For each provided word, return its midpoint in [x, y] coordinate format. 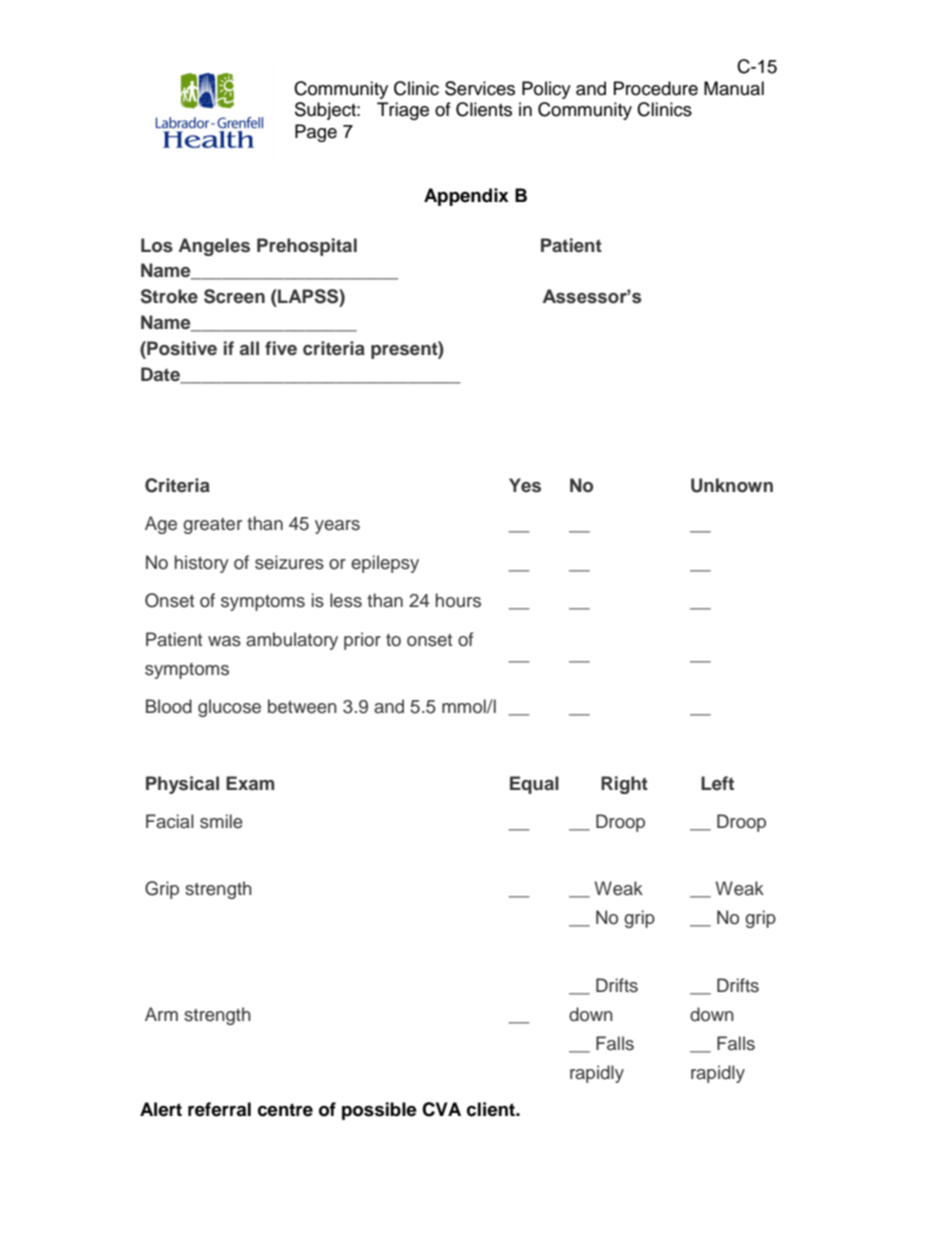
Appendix [466, 197]
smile [221, 821]
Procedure [656, 88]
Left [717, 783]
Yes [525, 485]
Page [316, 133]
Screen [234, 296]
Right [624, 785]
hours [458, 600]
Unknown [732, 485]
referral [219, 1109]
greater [212, 526]
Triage [403, 111]
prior [362, 641]
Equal [534, 785]
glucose [229, 708]
